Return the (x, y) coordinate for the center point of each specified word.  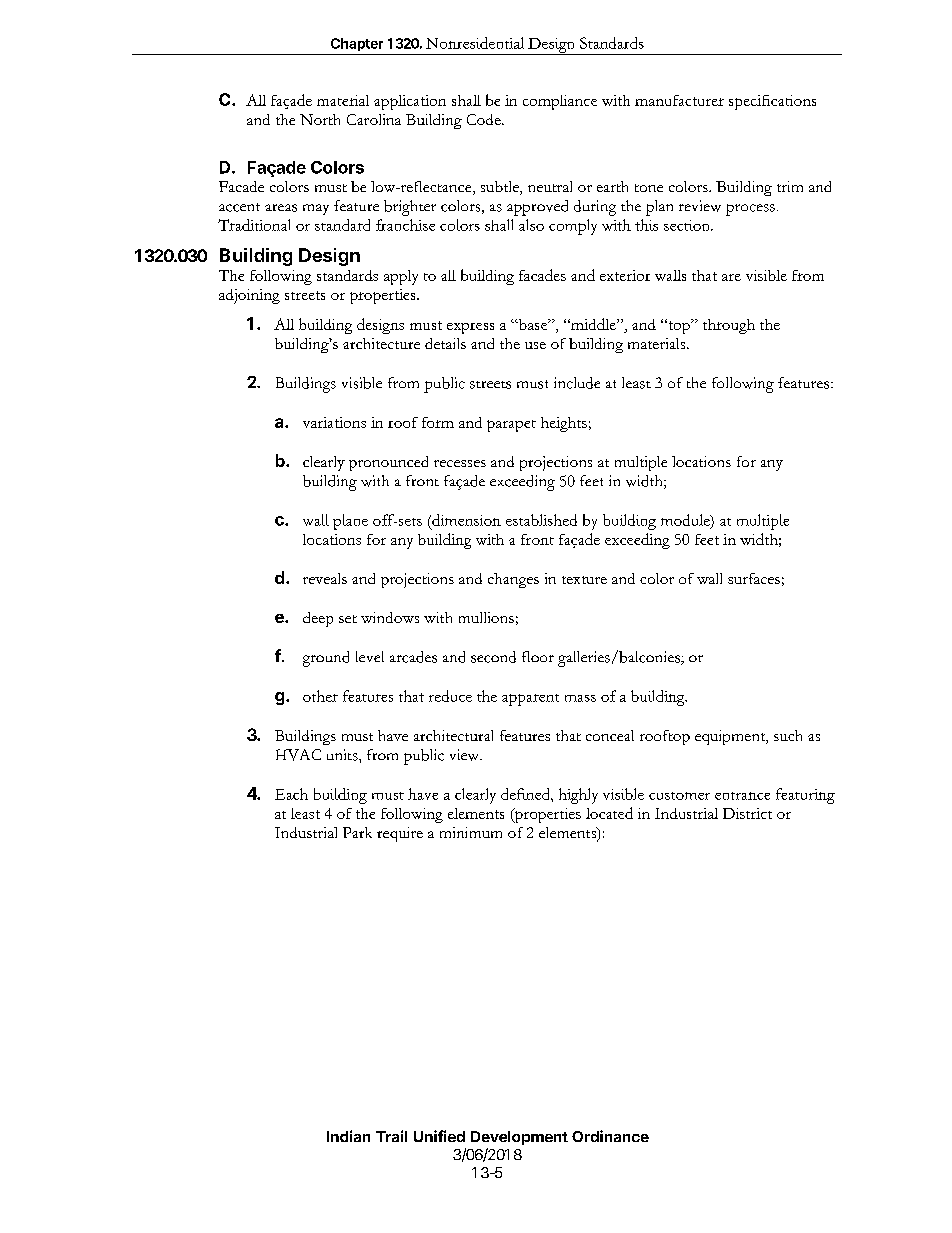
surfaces (754, 578)
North (320, 119)
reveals (325, 578)
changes (513, 580)
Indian (348, 1136)
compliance (560, 102)
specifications (772, 102)
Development (519, 1138)
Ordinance (610, 1136)
